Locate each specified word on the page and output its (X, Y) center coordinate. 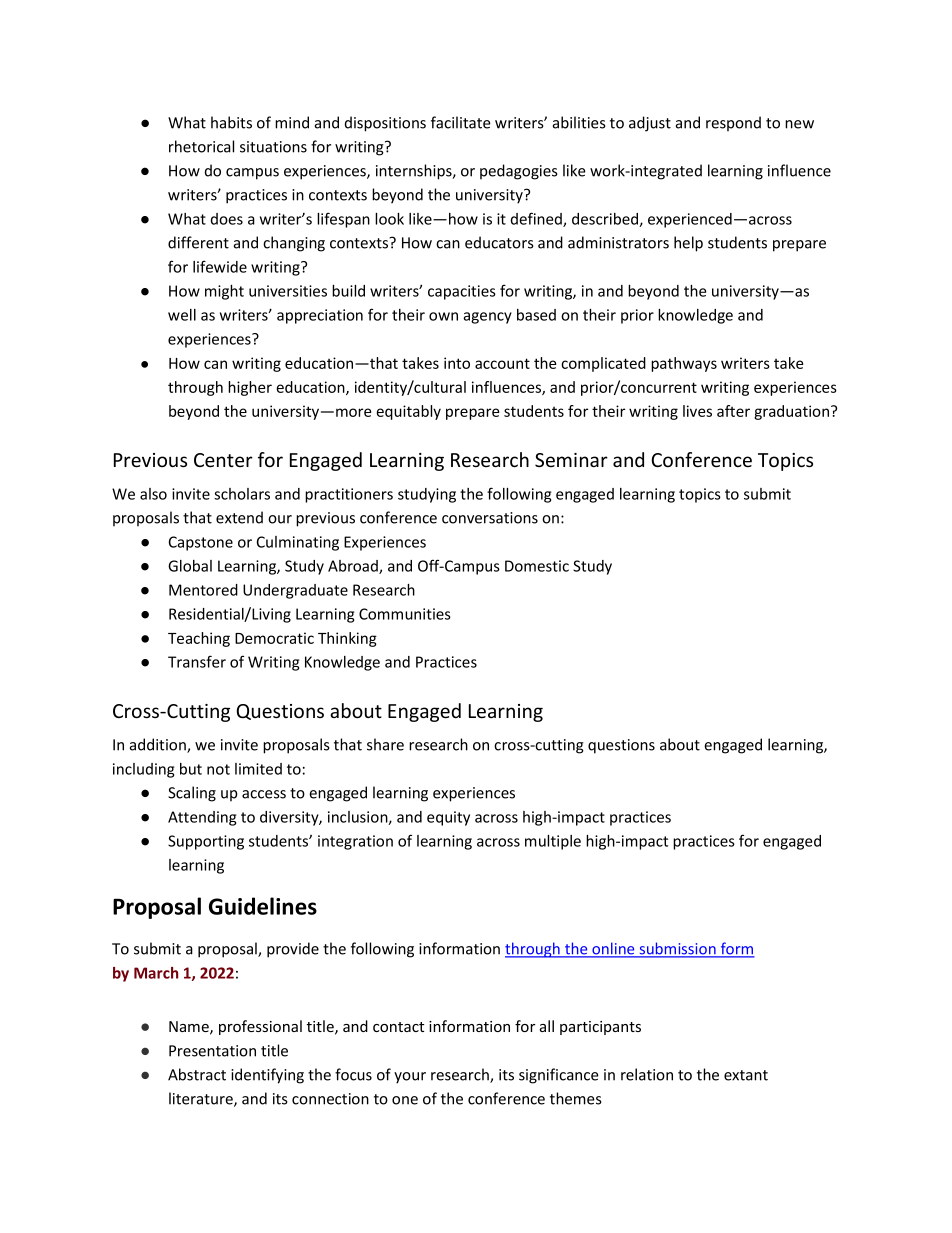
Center (223, 460)
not (218, 769)
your (410, 1078)
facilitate (461, 122)
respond (733, 123)
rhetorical (201, 146)
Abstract (197, 1074)
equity (448, 818)
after (733, 411)
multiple (553, 842)
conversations (490, 518)
